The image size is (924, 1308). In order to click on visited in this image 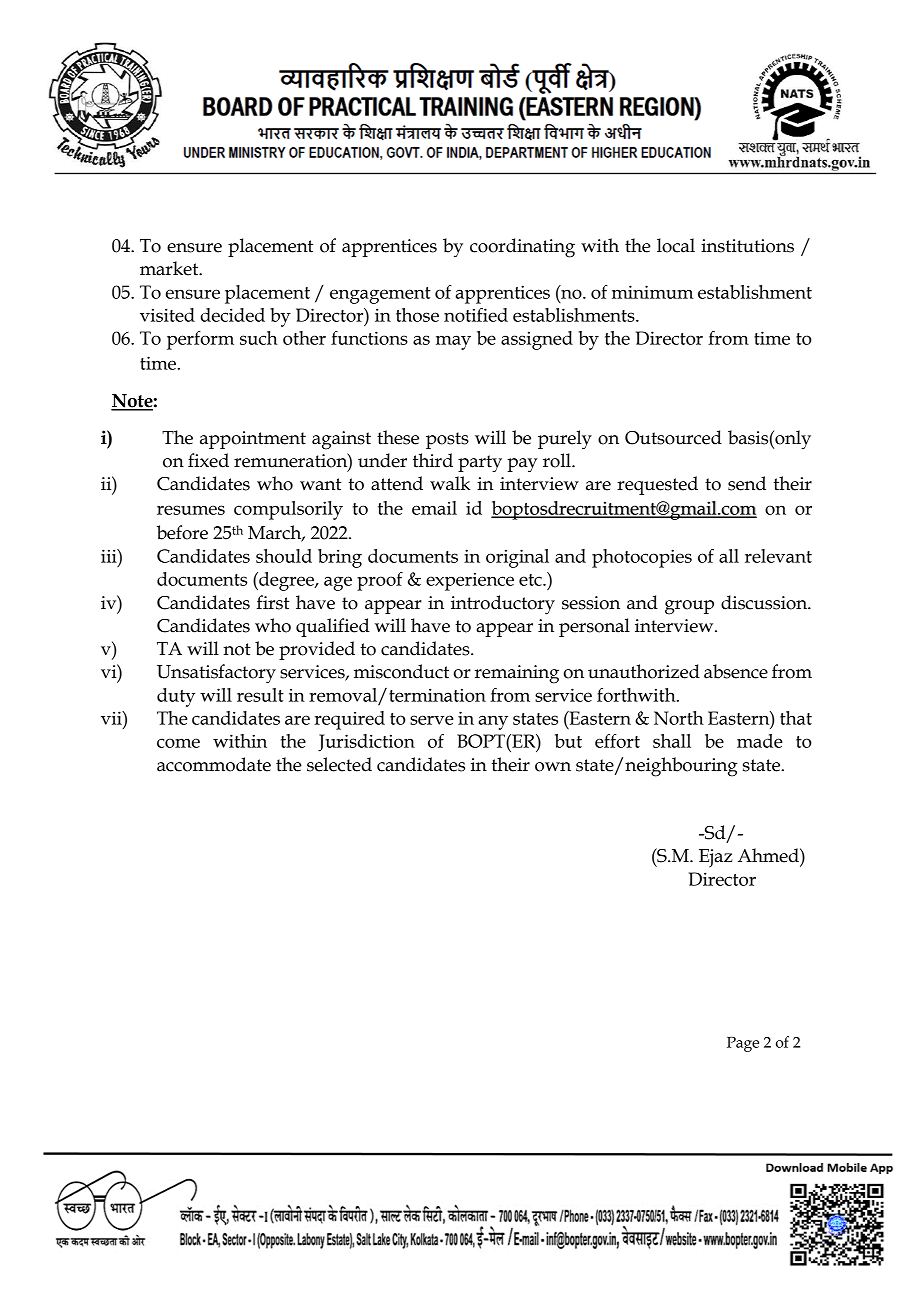, I will do `click(167, 315)`.
